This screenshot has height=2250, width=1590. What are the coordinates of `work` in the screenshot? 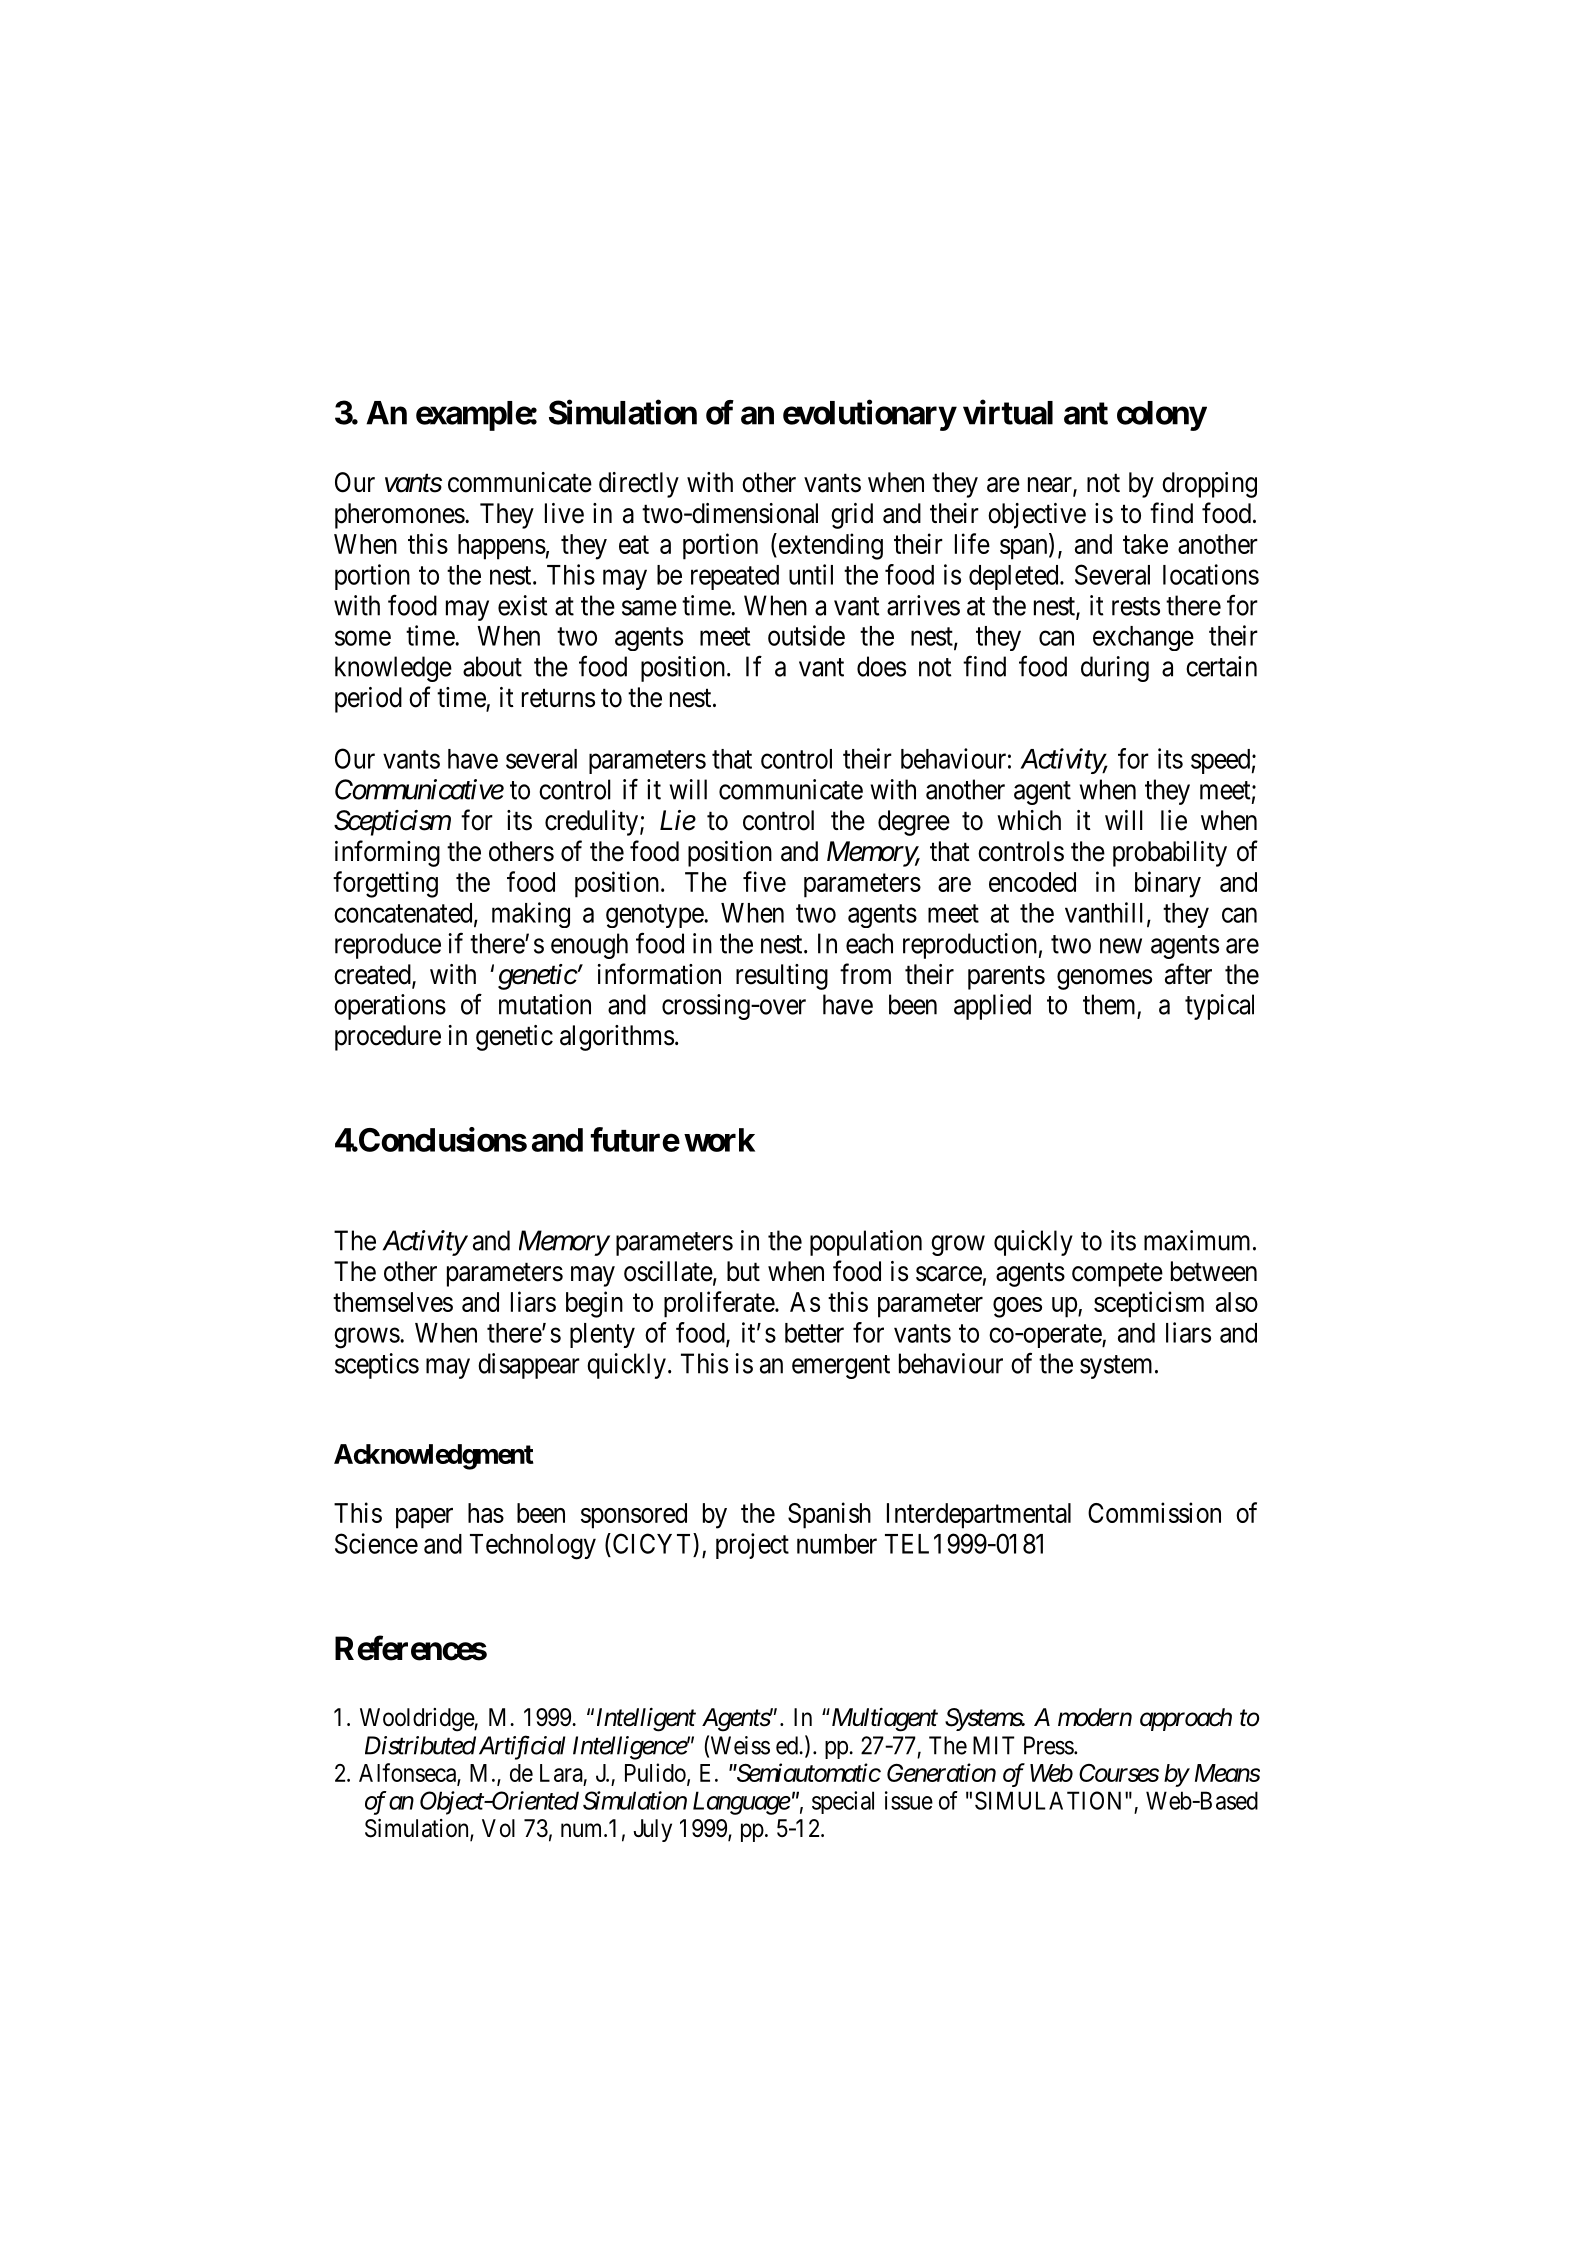 It's located at (719, 1140).
